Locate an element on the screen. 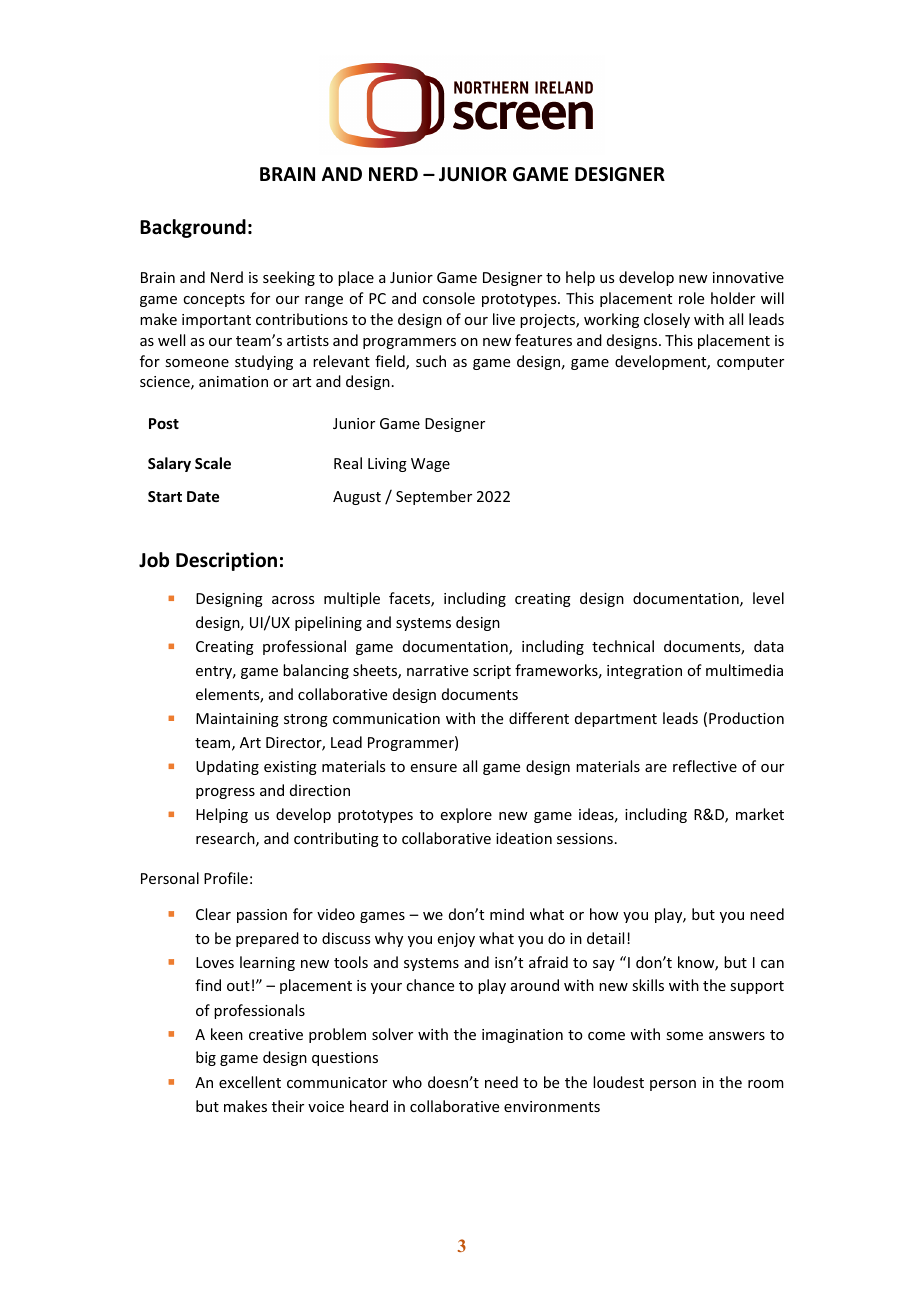 The width and height of the screenshot is (924, 1308). Background is located at coordinates (193, 228).
